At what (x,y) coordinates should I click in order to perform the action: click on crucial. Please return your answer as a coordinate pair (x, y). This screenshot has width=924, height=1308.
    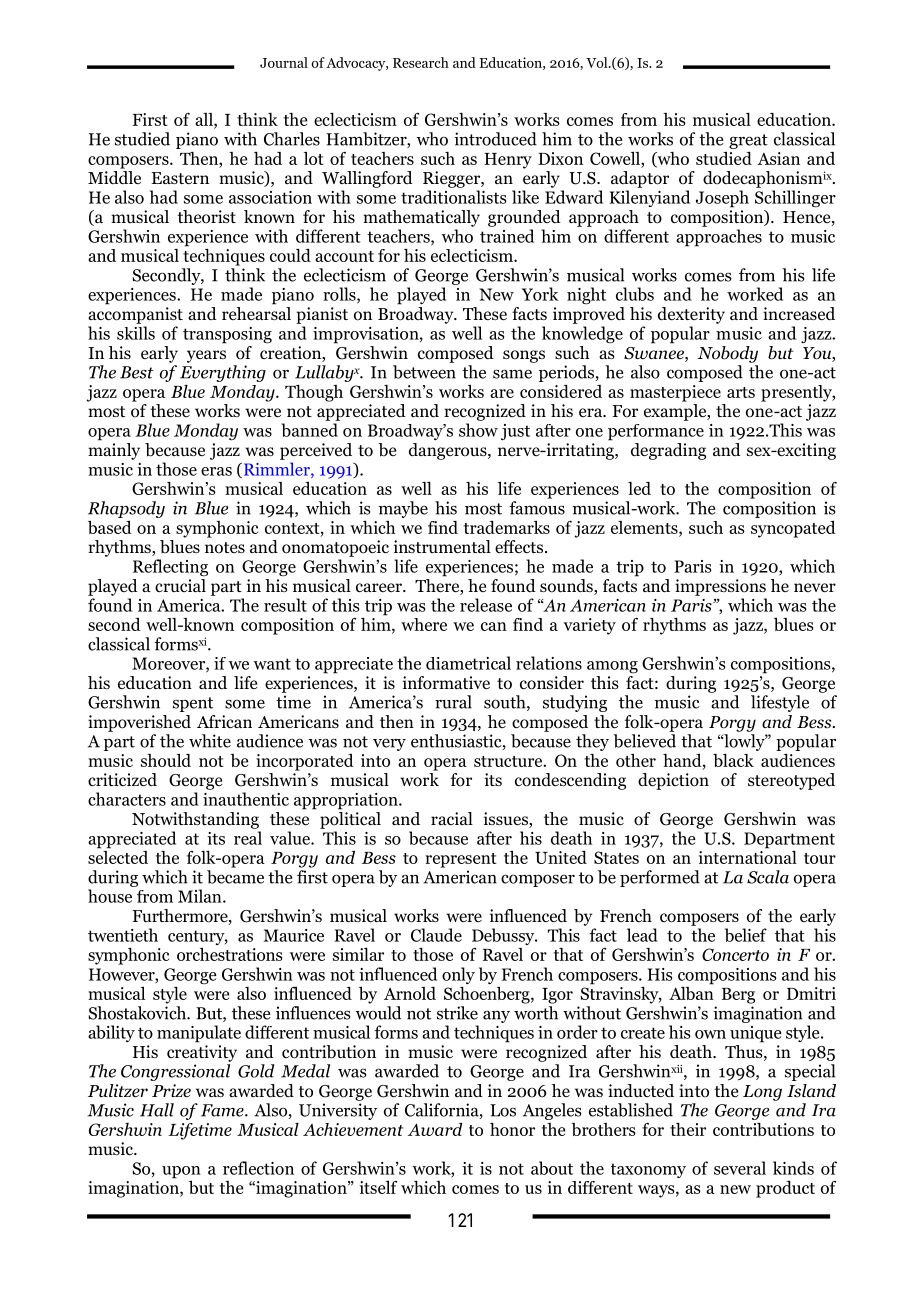
    Looking at the image, I should click on (180, 585).
